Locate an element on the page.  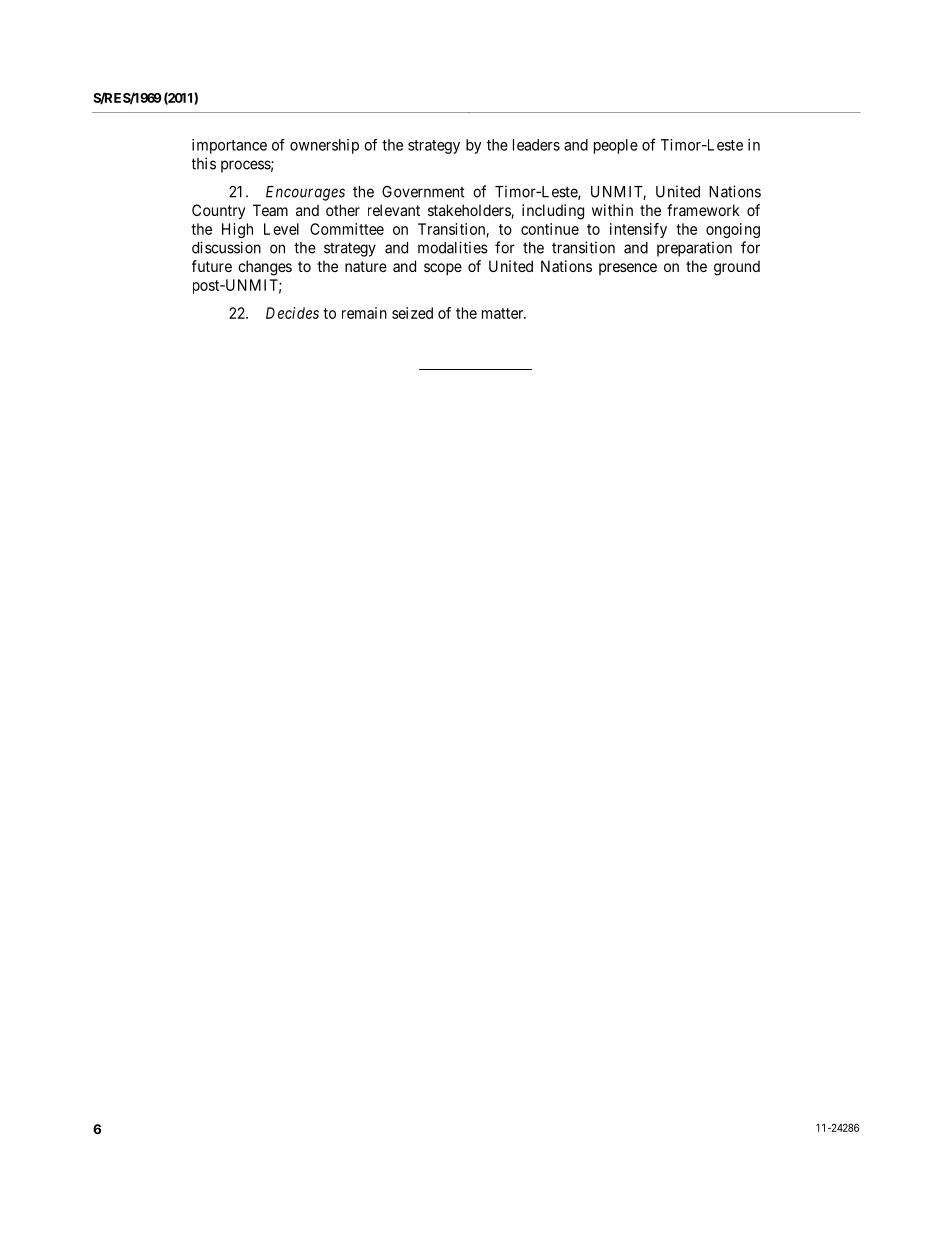
continue is located at coordinates (550, 229).
